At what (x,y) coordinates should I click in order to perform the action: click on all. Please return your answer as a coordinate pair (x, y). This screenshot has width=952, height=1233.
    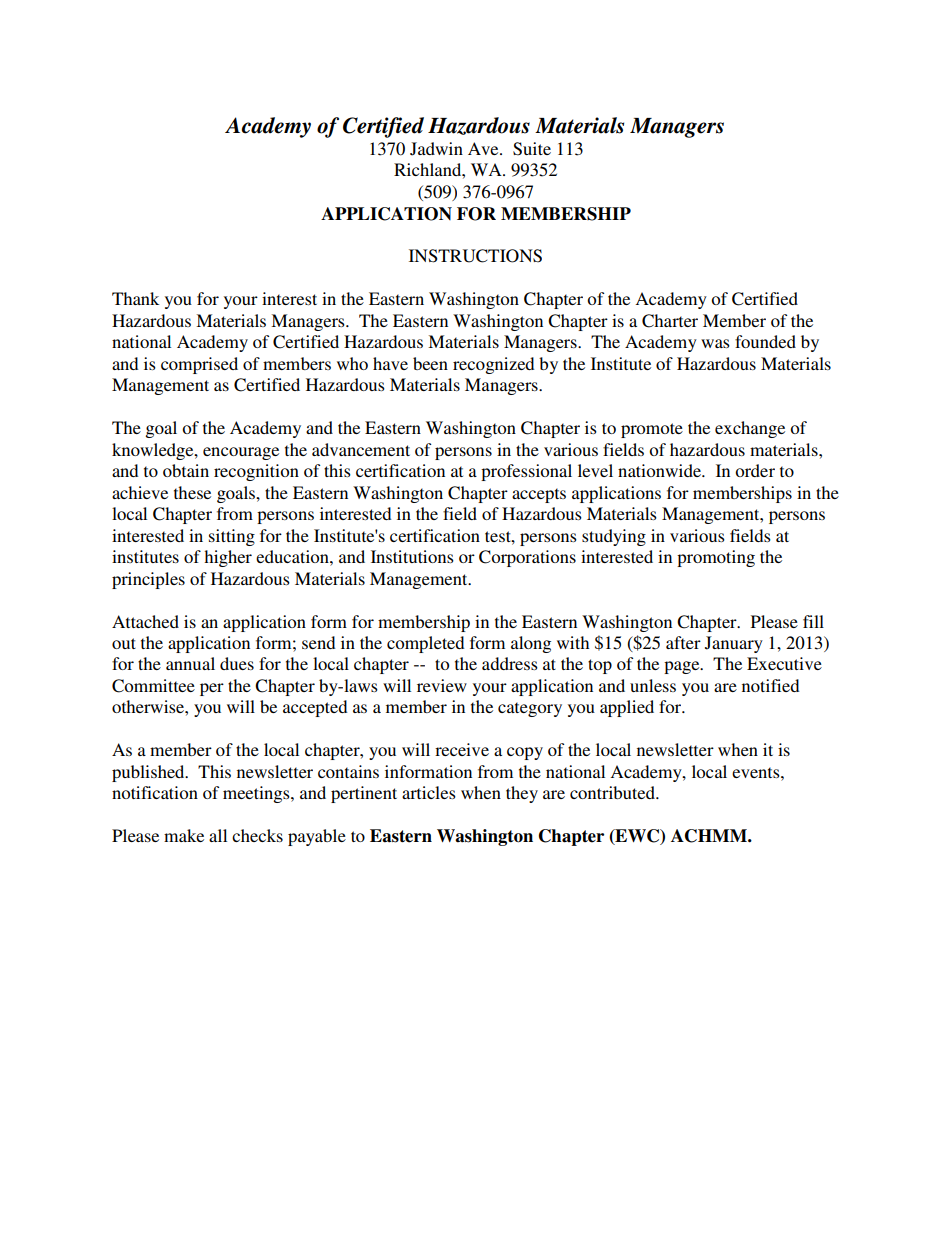
    Looking at the image, I should click on (218, 835).
